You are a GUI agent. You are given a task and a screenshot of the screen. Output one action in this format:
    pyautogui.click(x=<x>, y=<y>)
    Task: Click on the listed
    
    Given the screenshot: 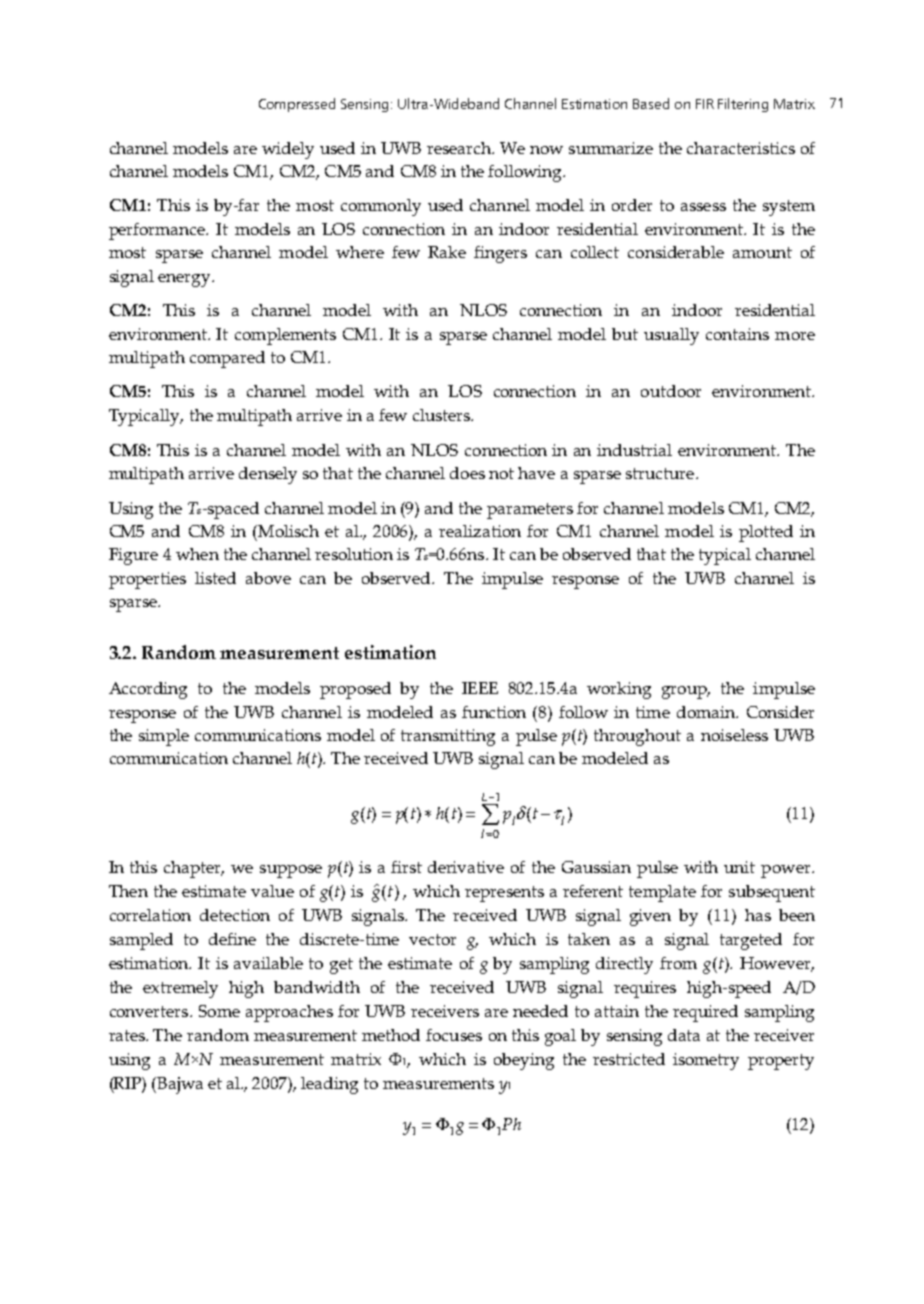 What is the action you would take?
    pyautogui.click(x=215, y=578)
